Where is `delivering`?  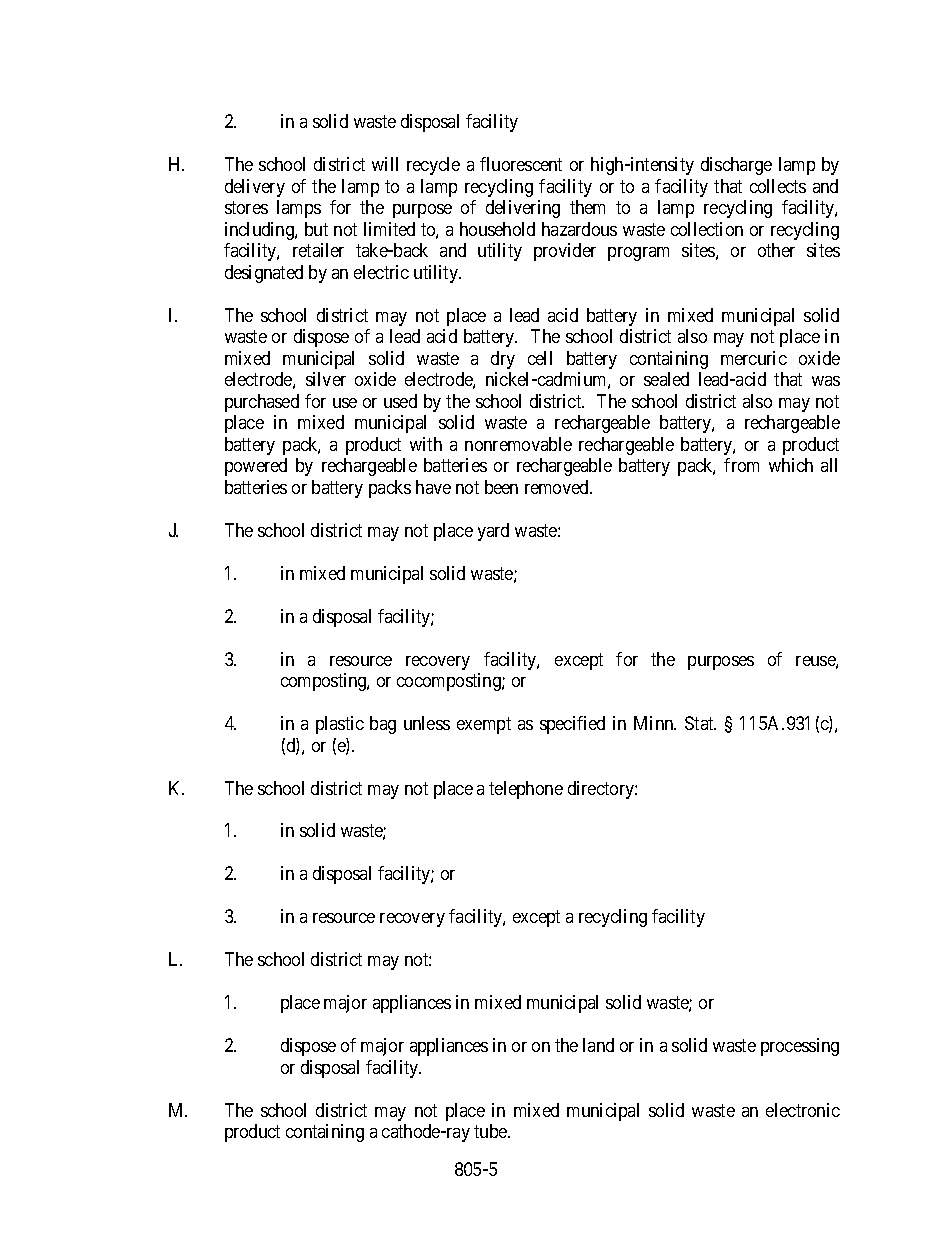
delivering is located at coordinates (523, 209).
